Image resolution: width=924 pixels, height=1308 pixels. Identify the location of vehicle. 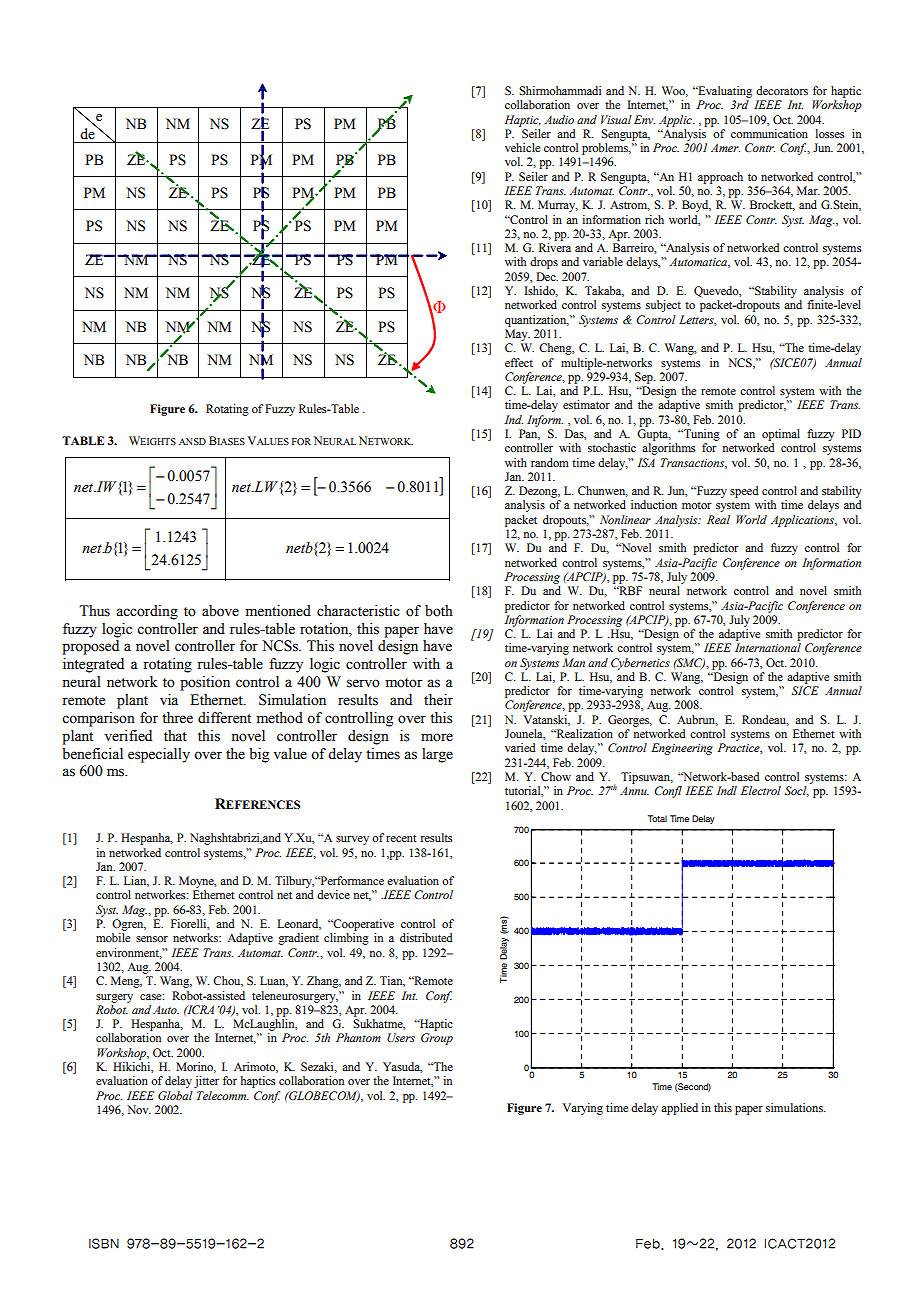
(522, 147).
